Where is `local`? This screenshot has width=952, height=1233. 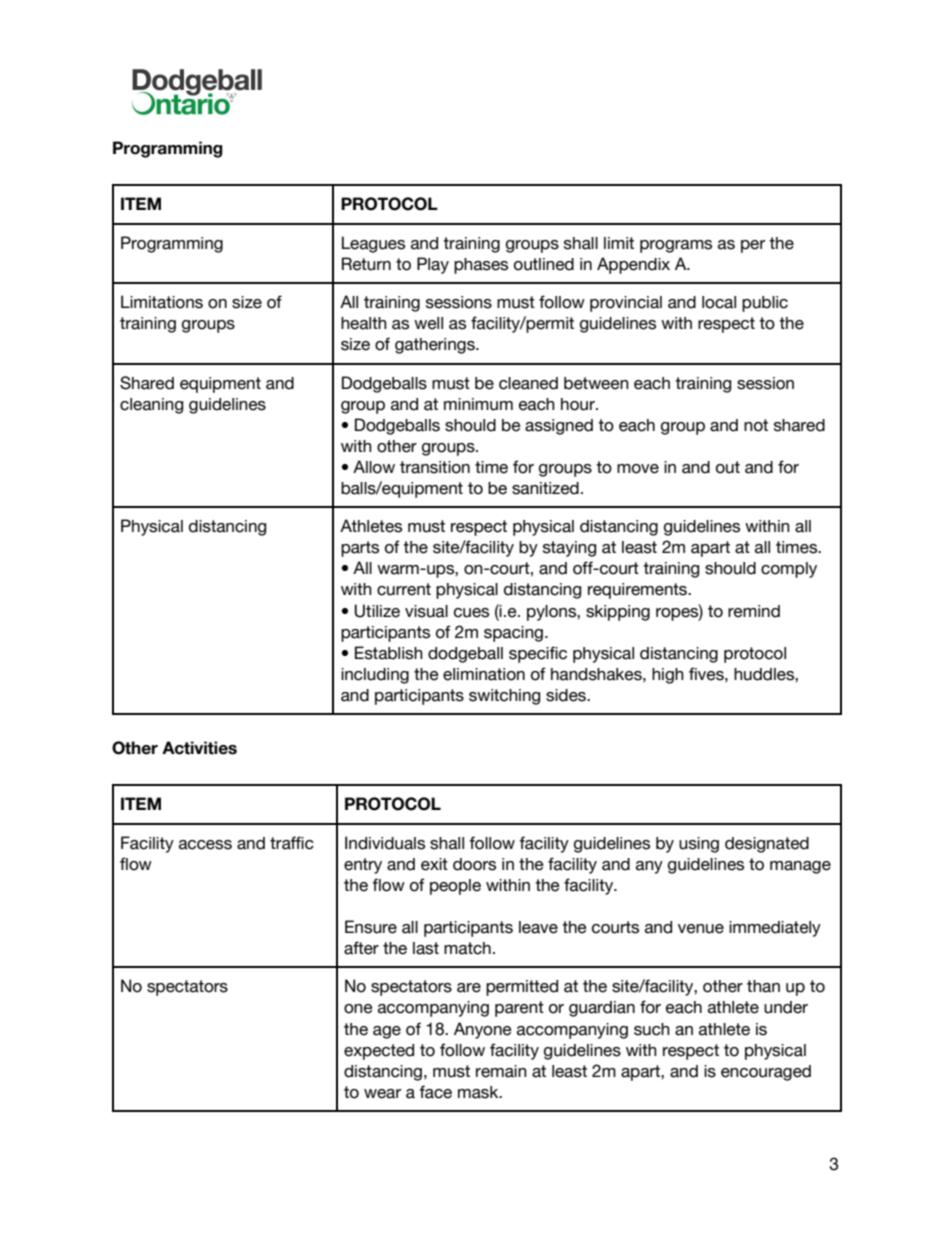 local is located at coordinates (719, 302).
